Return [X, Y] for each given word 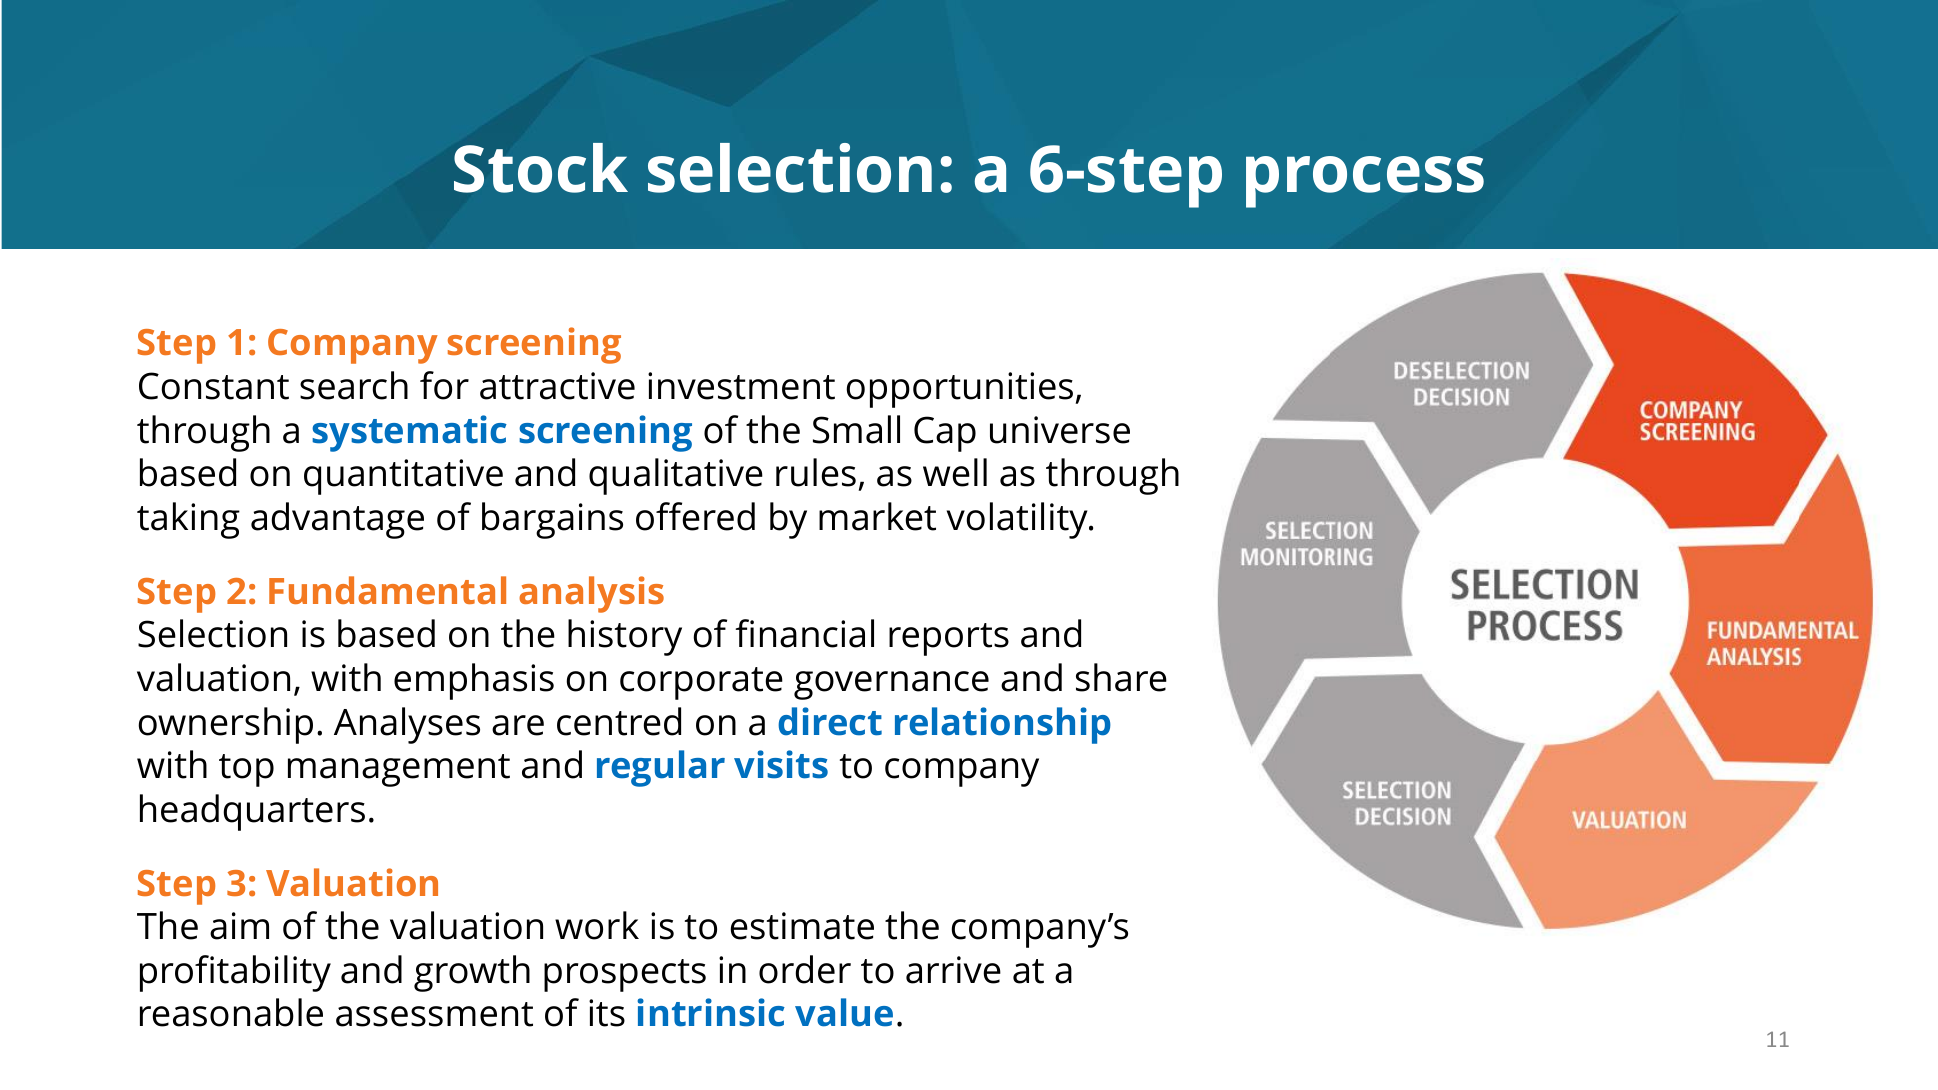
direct [830, 721]
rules [816, 472]
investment [741, 386]
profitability [235, 973]
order [805, 969]
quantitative [403, 477]
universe [1060, 430]
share [1121, 677]
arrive [953, 970]
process [1365, 182]
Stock [541, 168]
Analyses [407, 725]
